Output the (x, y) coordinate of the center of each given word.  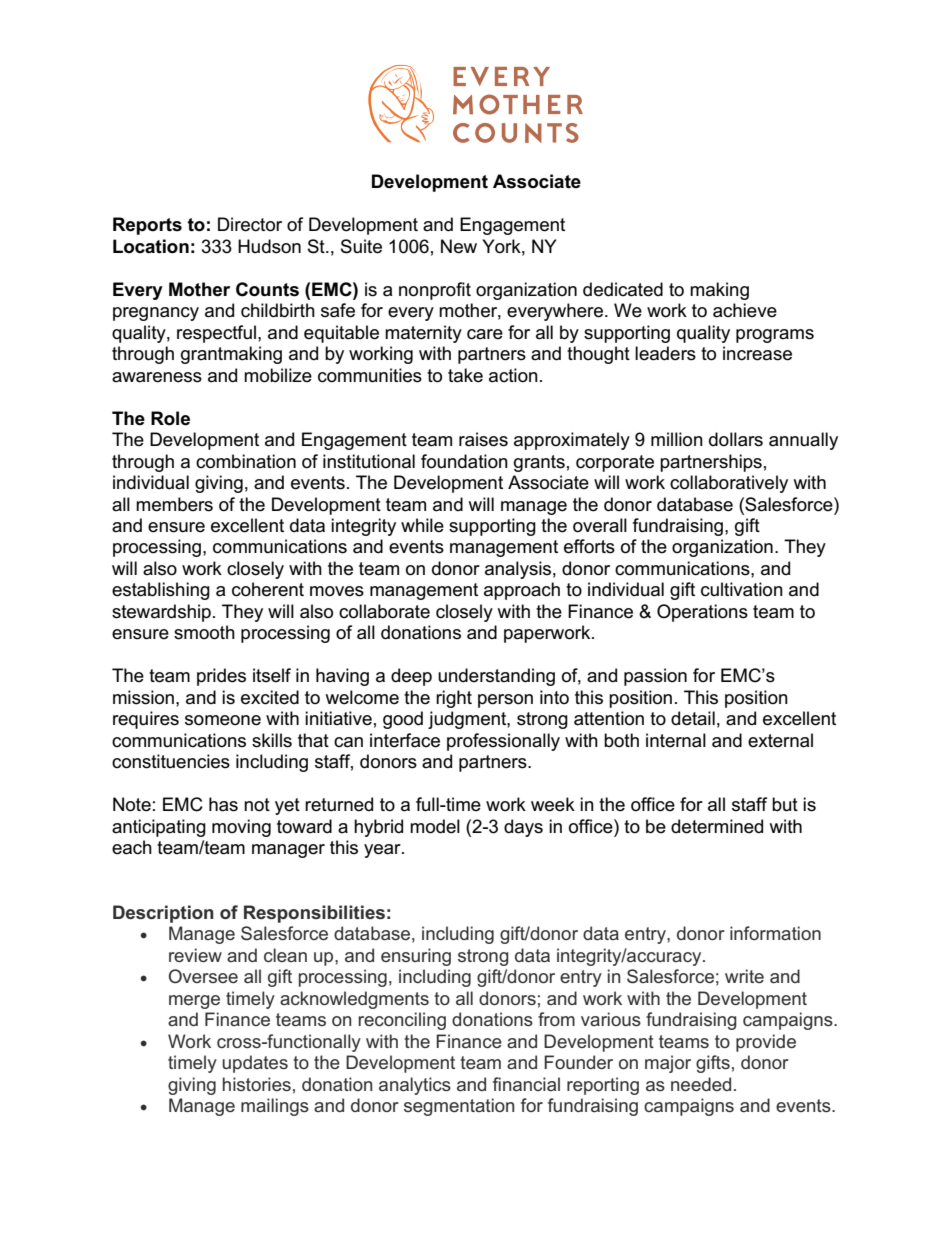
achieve (745, 310)
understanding (496, 677)
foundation (464, 461)
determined (717, 826)
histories (257, 1084)
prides (221, 677)
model (435, 826)
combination (246, 461)
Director (250, 224)
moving (241, 828)
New (459, 246)
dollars (736, 439)
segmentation (459, 1107)
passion (655, 677)
